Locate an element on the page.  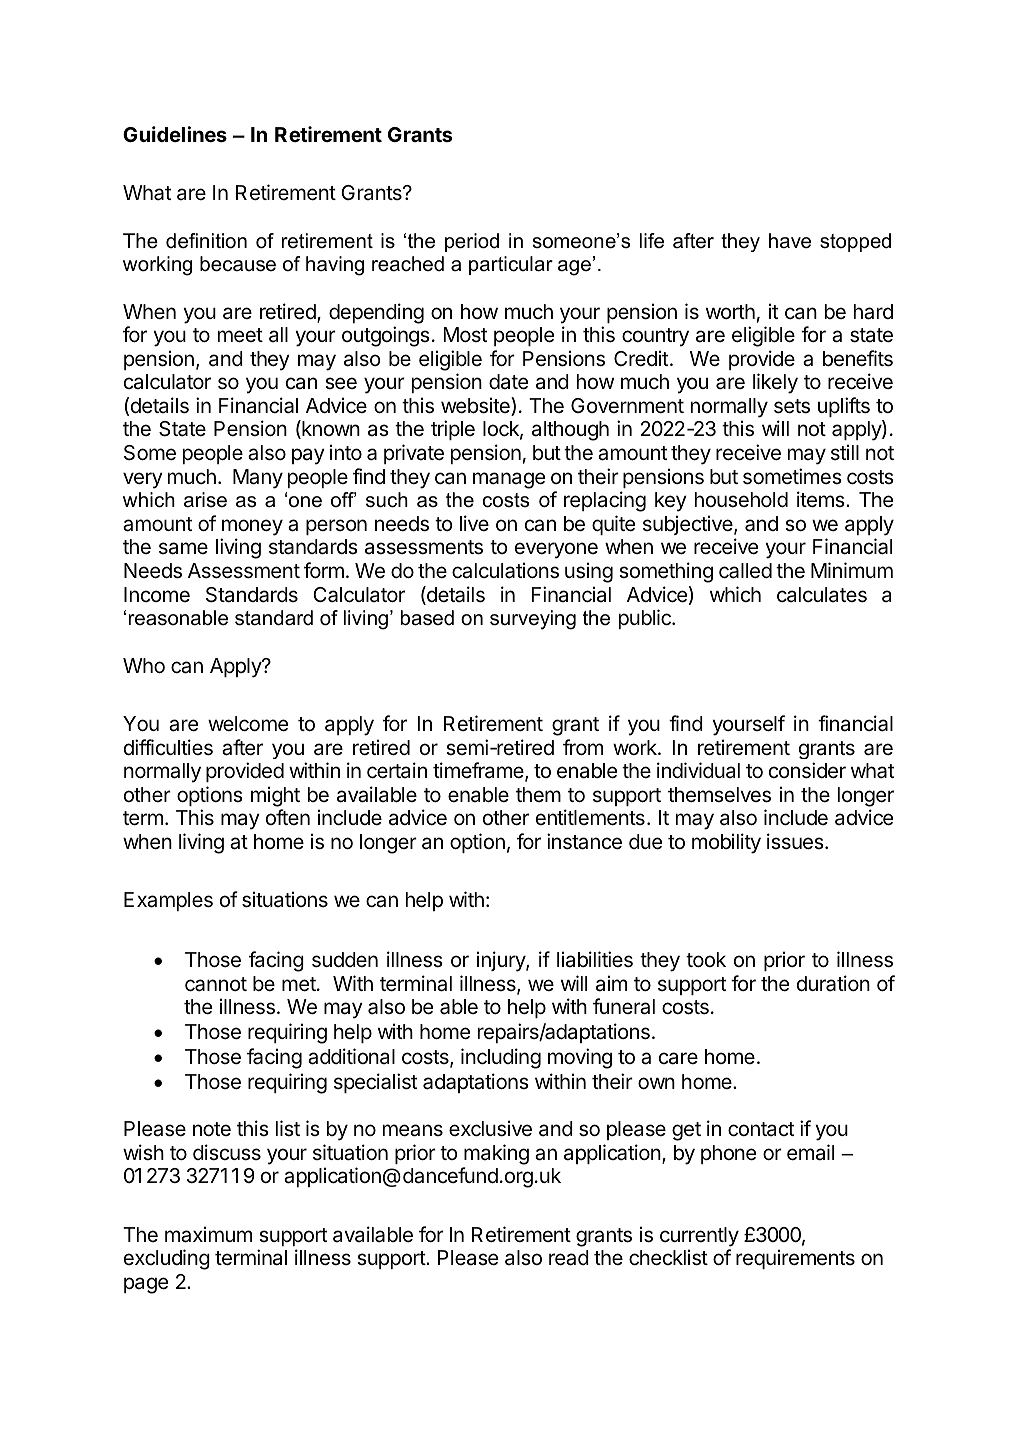
maximum is located at coordinates (208, 1234).
